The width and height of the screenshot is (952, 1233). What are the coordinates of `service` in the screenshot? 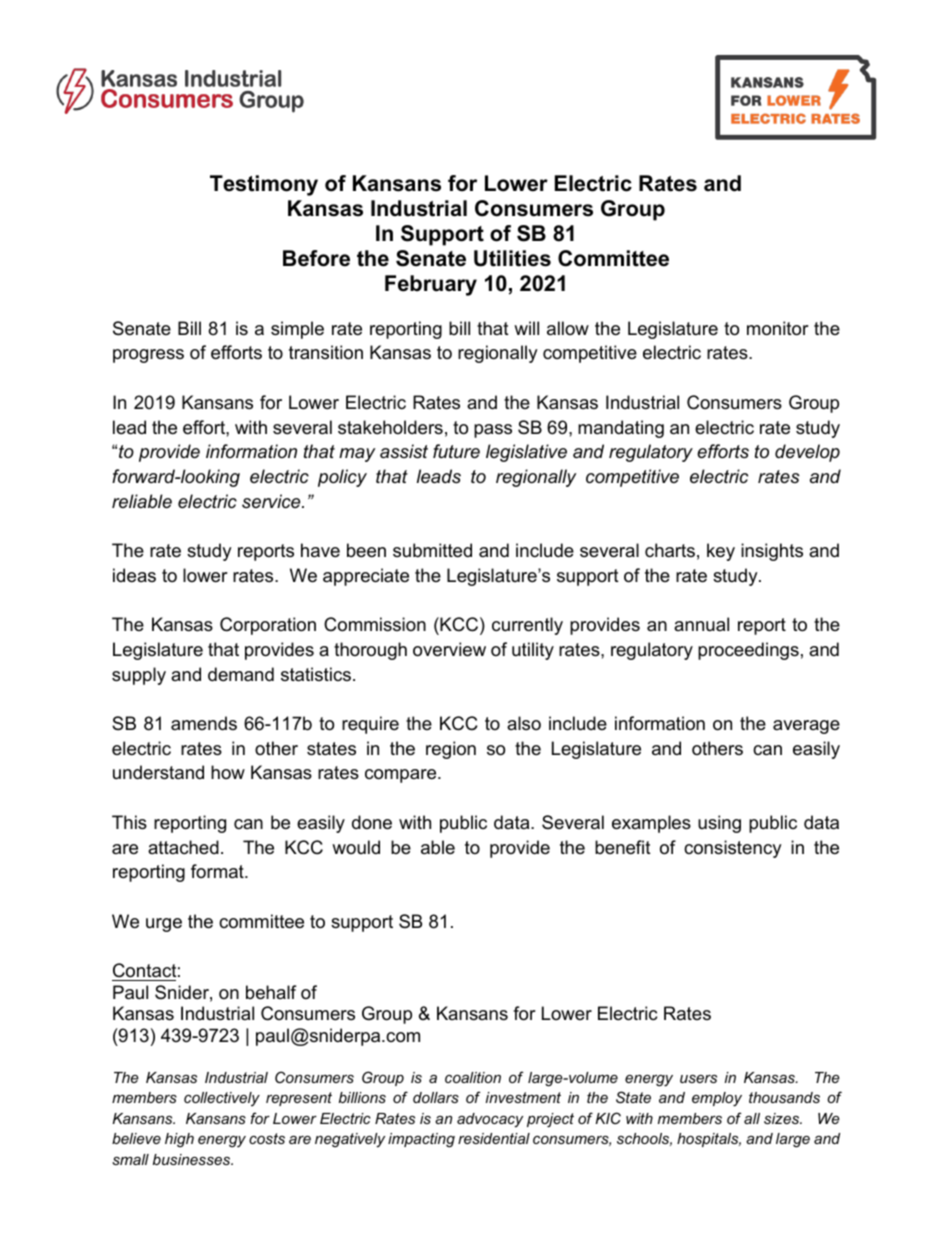 It's located at (272, 501).
